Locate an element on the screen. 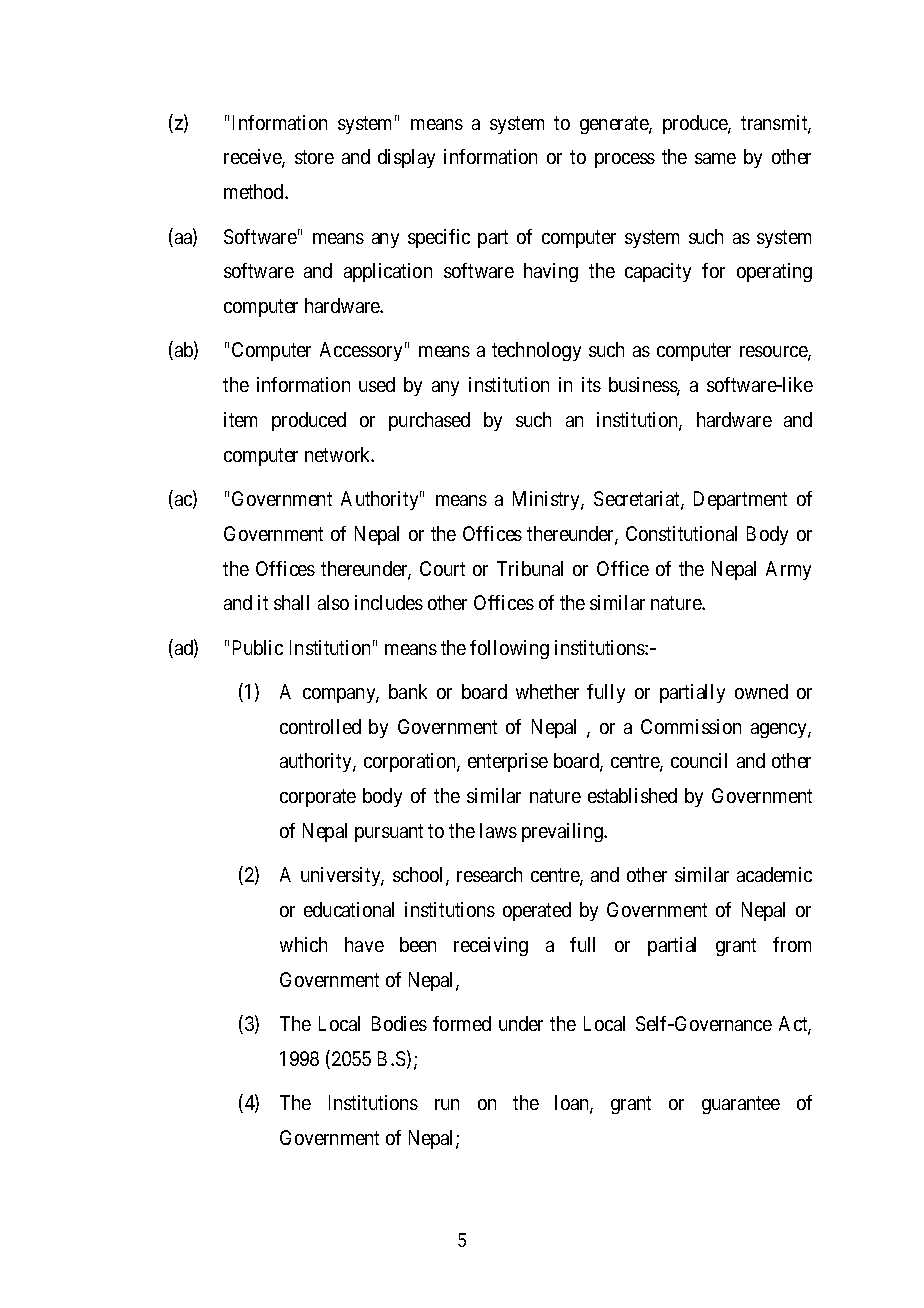 Image resolution: width=924 pixels, height=1308 pixels. council is located at coordinates (699, 760).
